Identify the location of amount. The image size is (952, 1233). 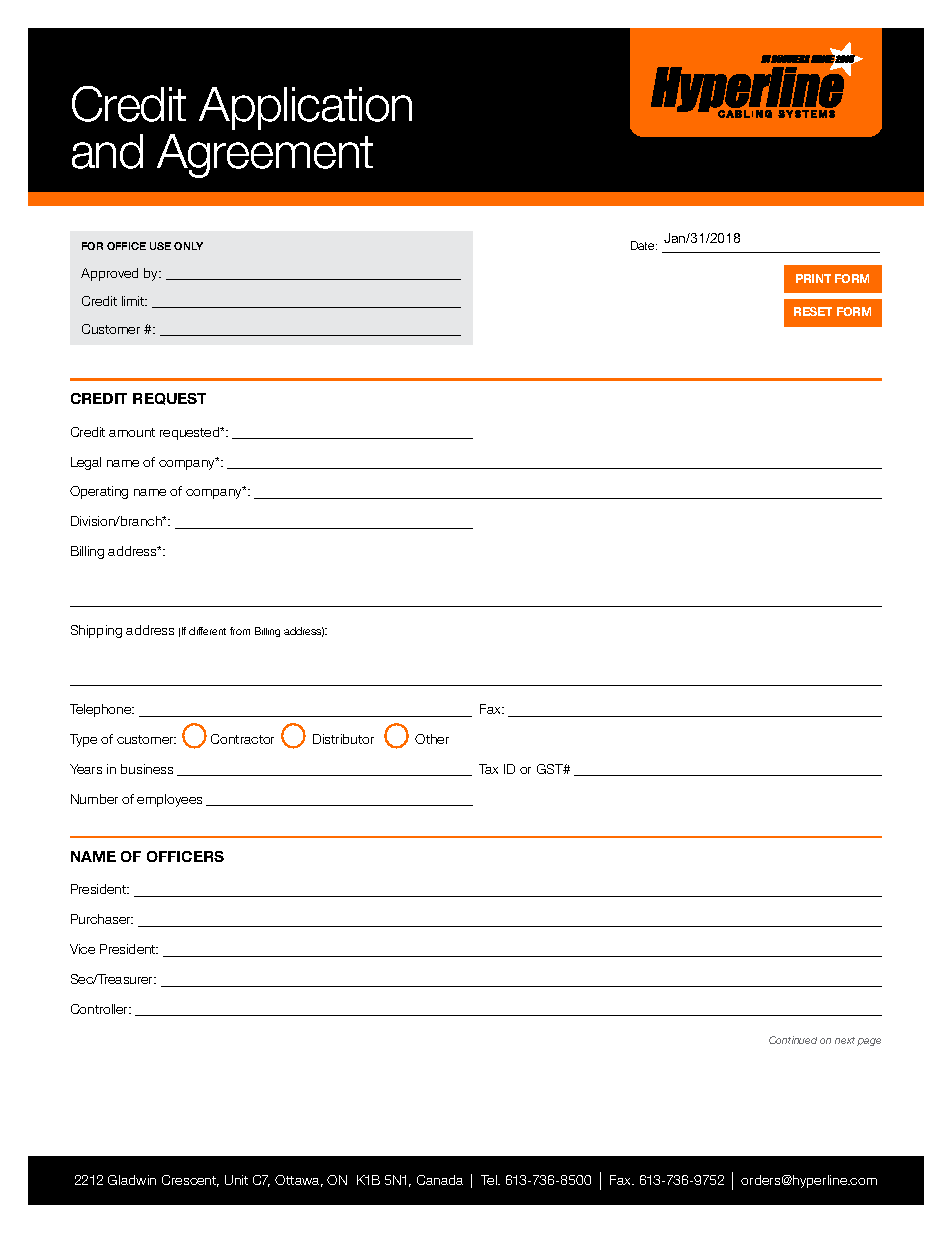
(132, 432).
